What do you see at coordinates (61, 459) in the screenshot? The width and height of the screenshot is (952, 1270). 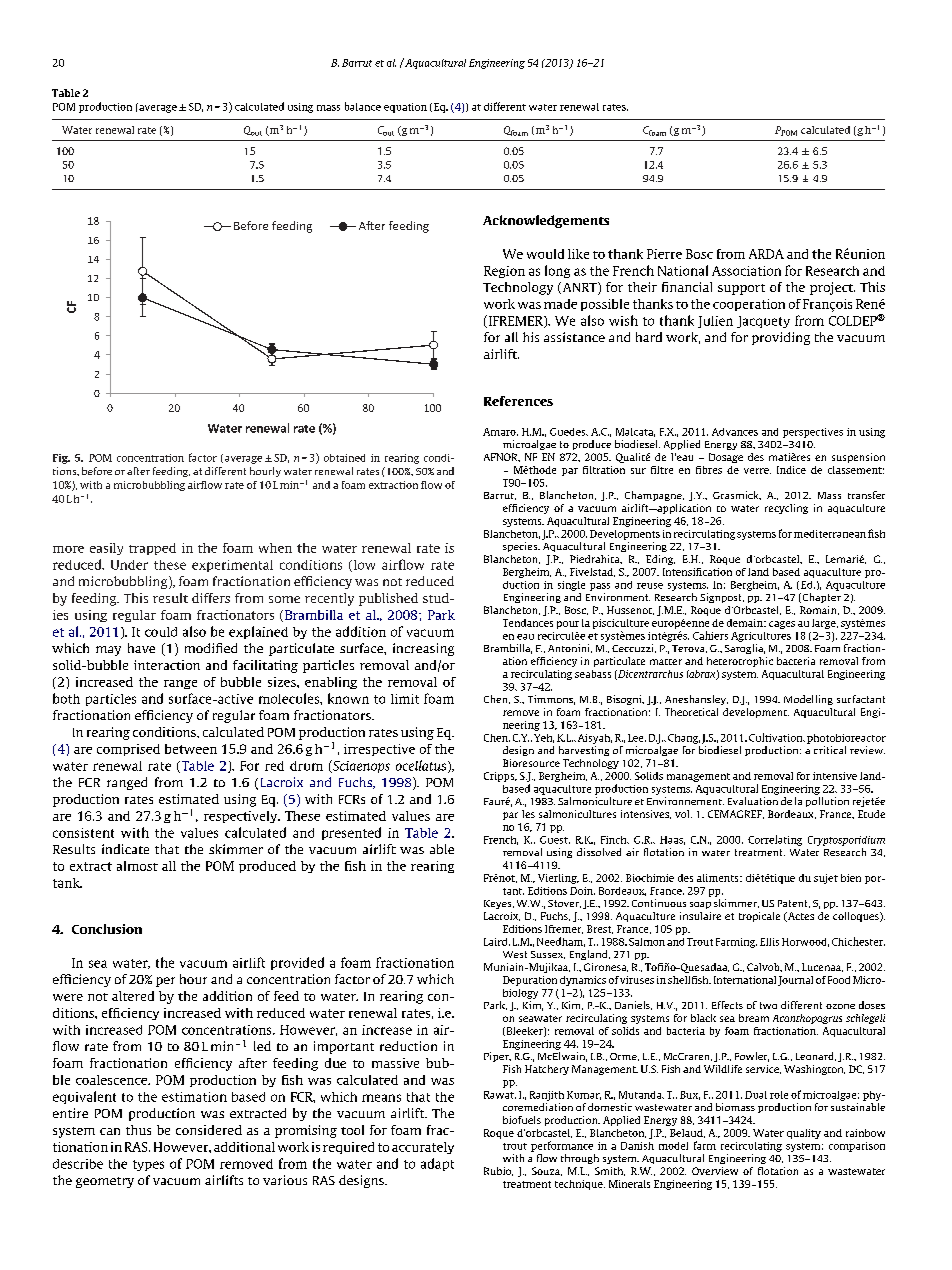 I see `Fig` at bounding box center [61, 459].
